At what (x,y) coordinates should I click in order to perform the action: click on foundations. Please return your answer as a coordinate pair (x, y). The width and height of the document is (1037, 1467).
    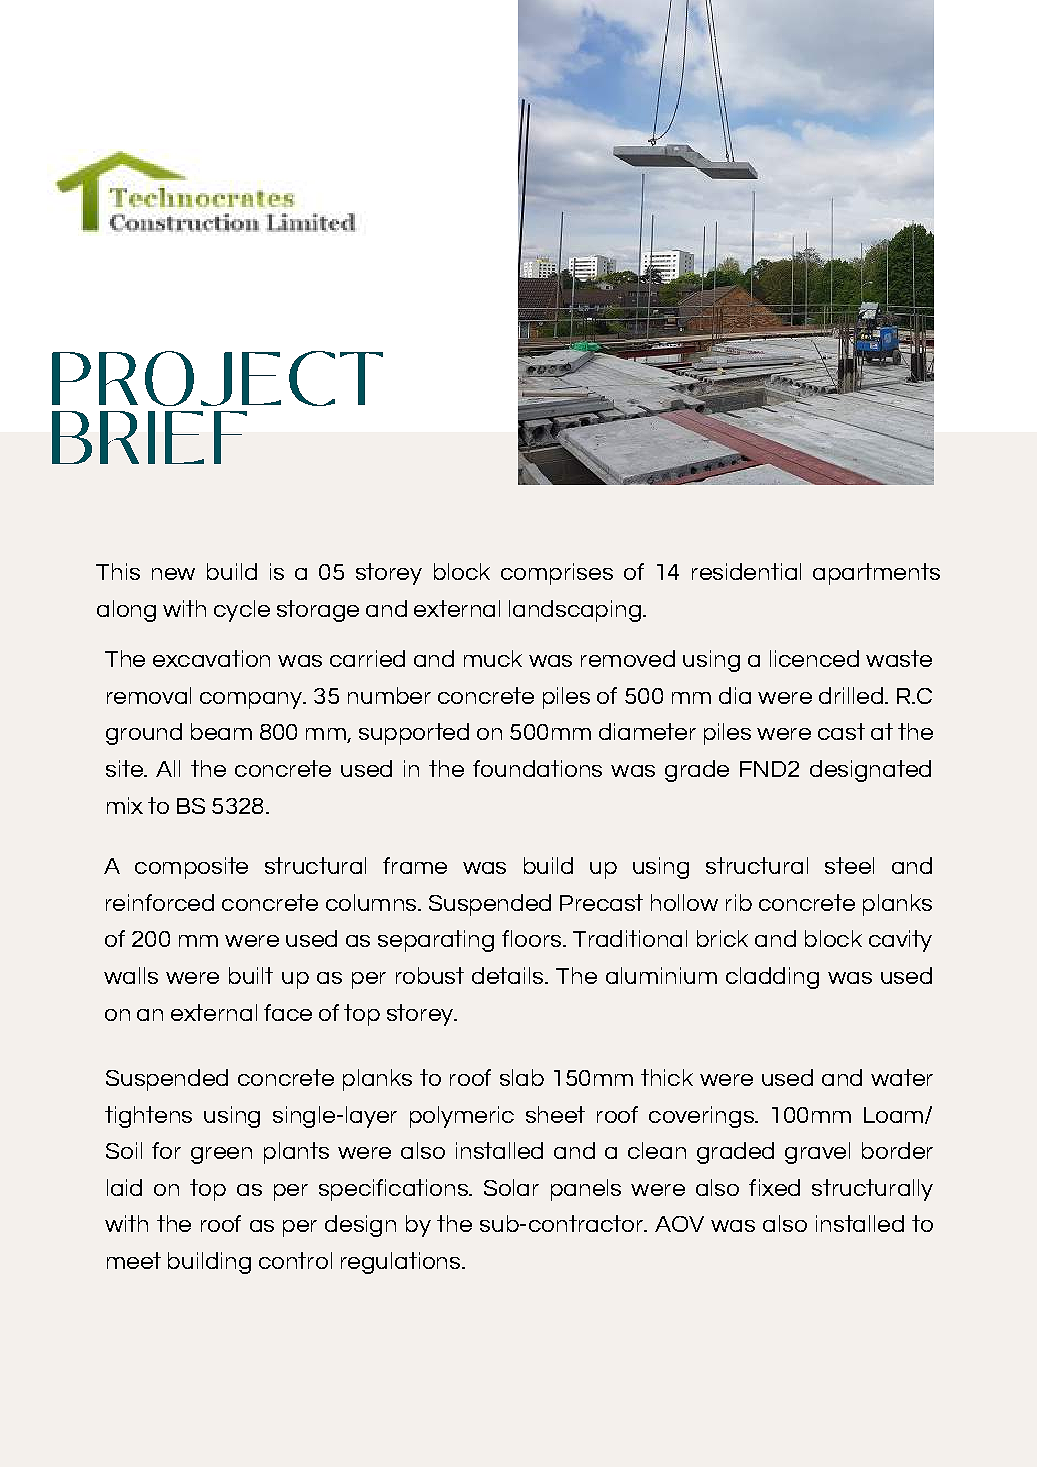
    Looking at the image, I should click on (537, 768).
